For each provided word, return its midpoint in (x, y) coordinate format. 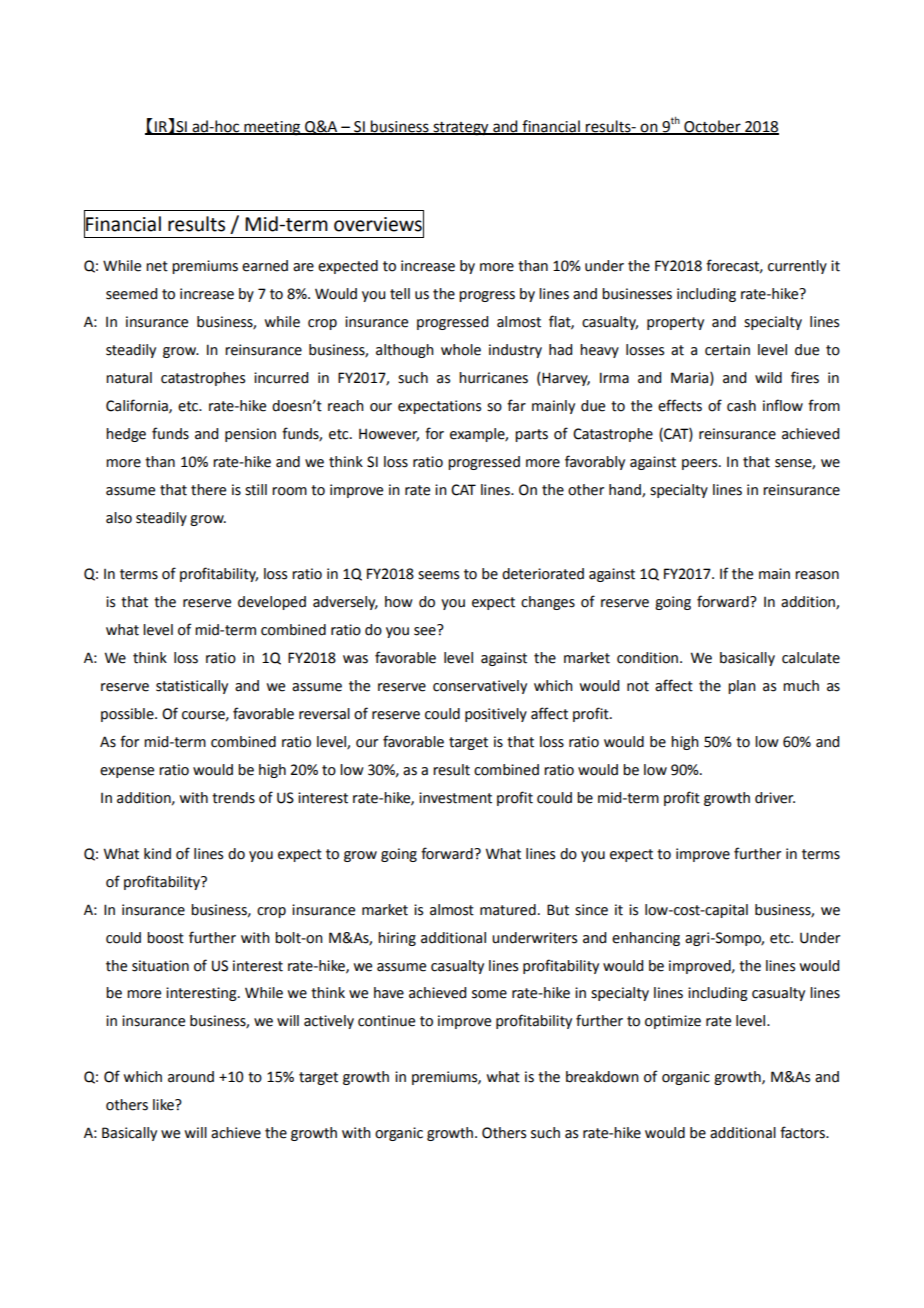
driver (775, 798)
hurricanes (493, 378)
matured (508, 910)
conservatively (480, 687)
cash (741, 406)
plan (742, 687)
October (712, 127)
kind (157, 854)
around (191, 1077)
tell (400, 294)
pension (250, 435)
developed (272, 603)
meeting (272, 128)
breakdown (602, 1077)
